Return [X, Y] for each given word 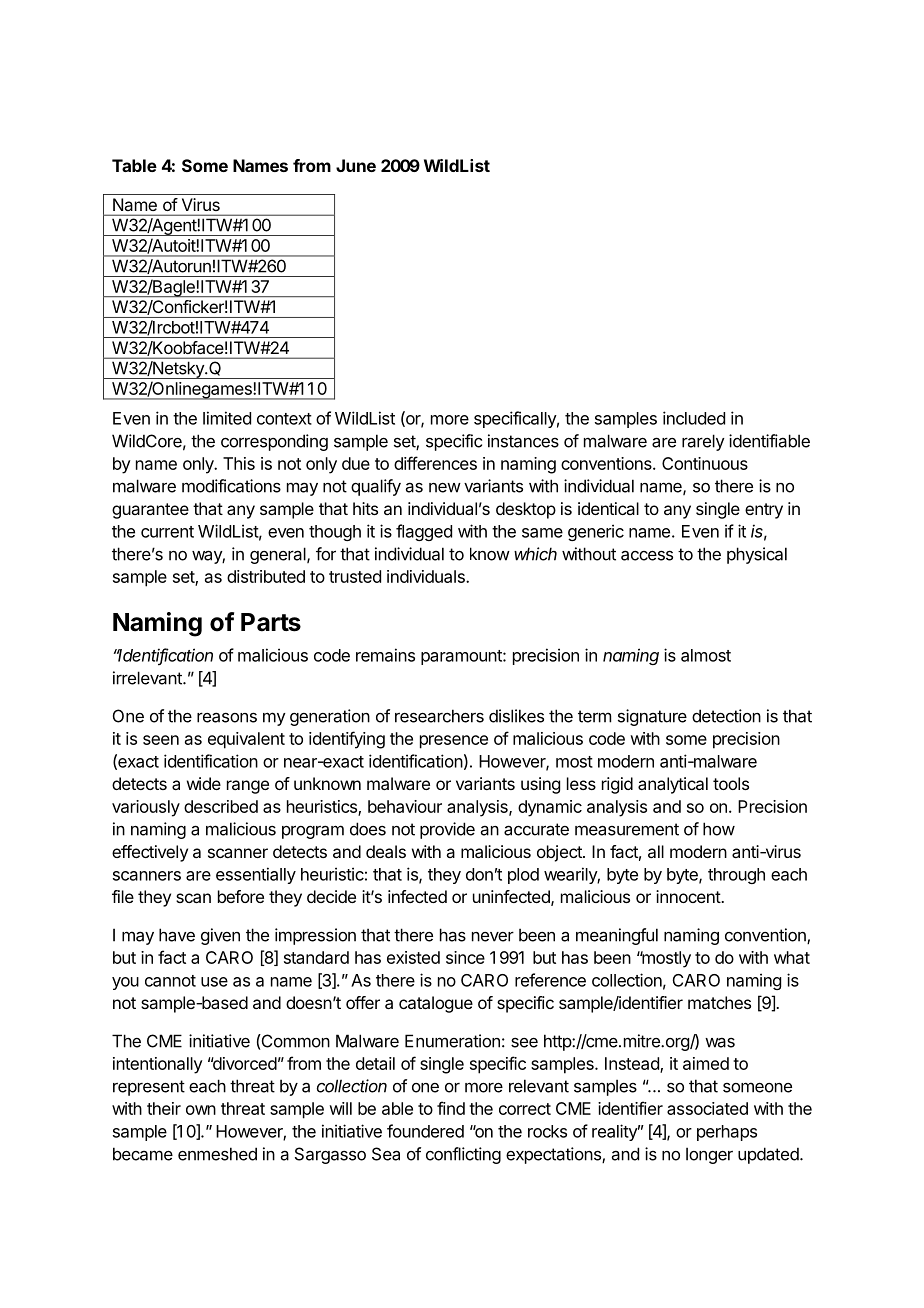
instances [523, 441]
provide [447, 830]
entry [764, 511]
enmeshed [217, 1154]
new [445, 488]
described [221, 806]
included [694, 418]
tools [731, 783]
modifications [231, 486]
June [356, 165]
